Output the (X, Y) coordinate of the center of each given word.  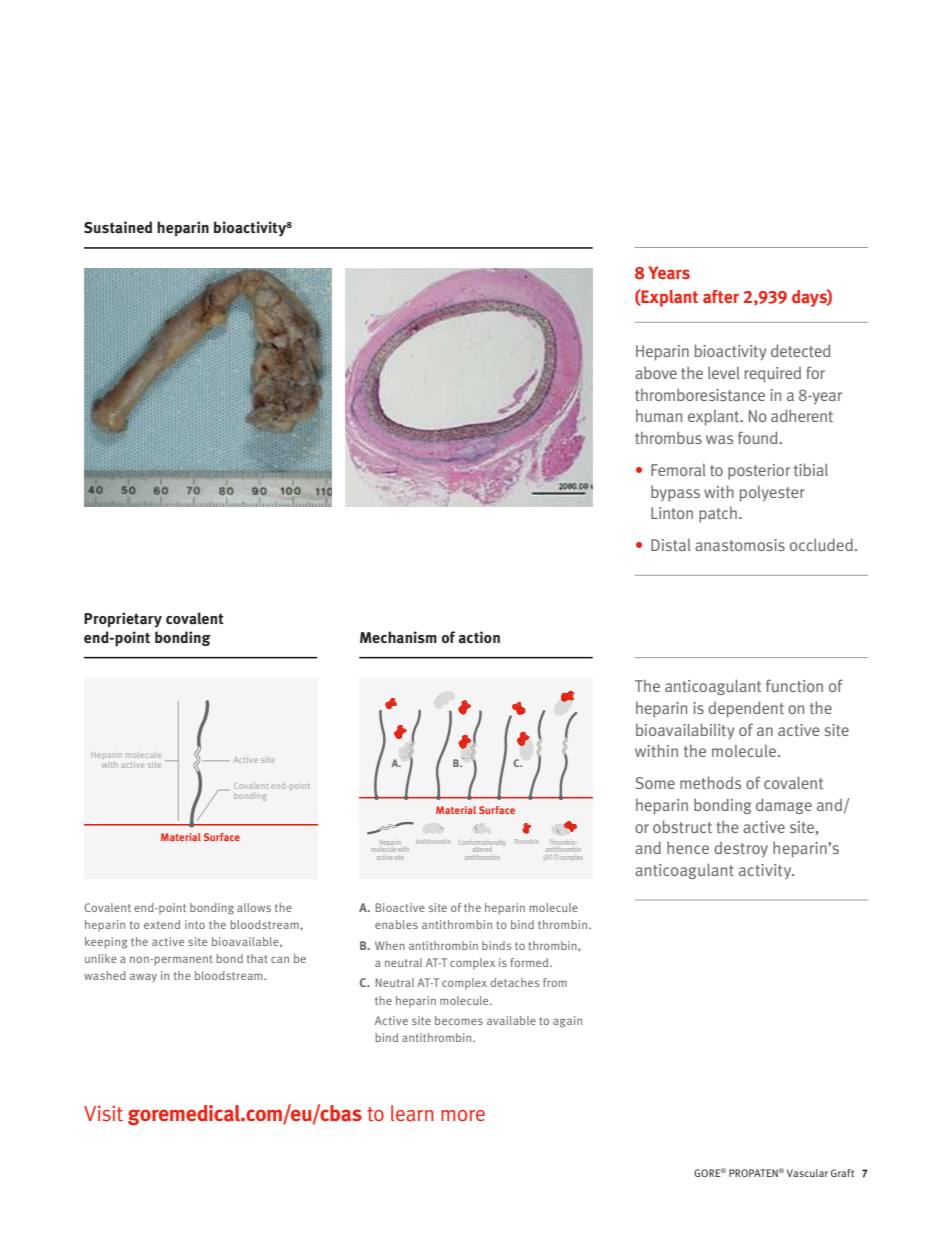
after (721, 297)
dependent (746, 709)
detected (800, 350)
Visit (103, 1113)
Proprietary (123, 620)
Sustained (118, 227)
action (479, 637)
